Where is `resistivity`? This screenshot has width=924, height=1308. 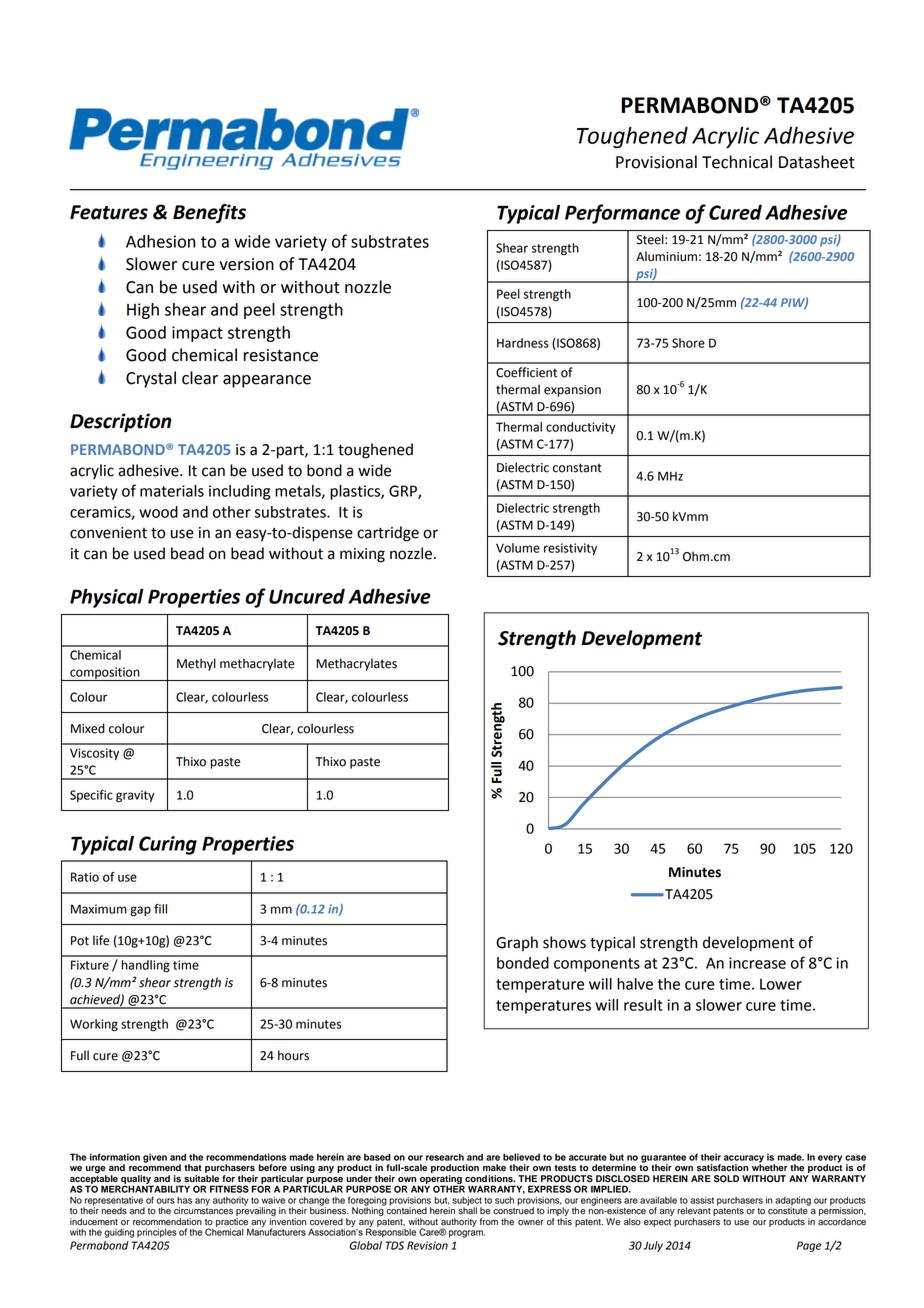 resistivity is located at coordinates (570, 549).
